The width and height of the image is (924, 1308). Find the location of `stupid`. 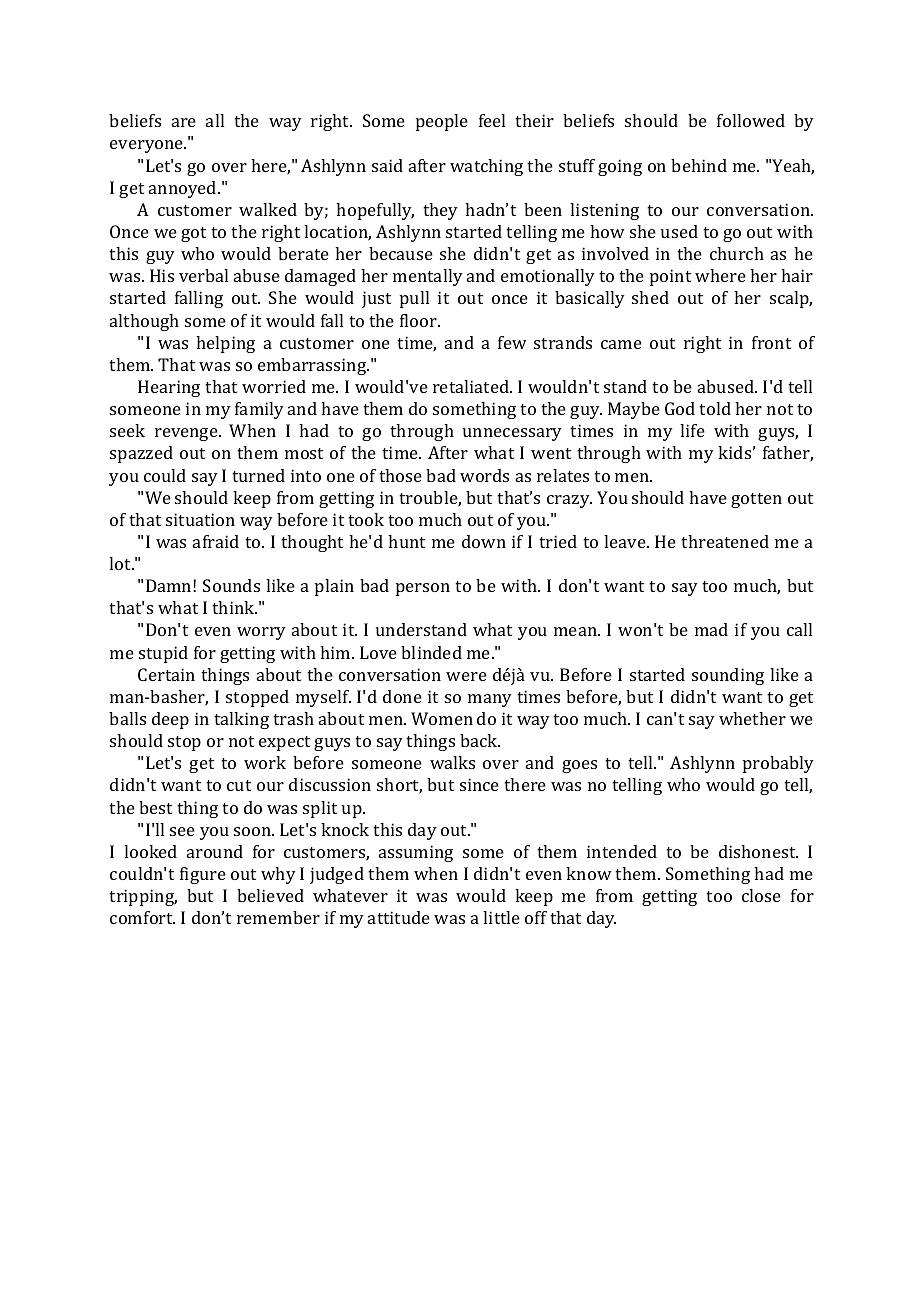

stupid is located at coordinates (163, 654).
